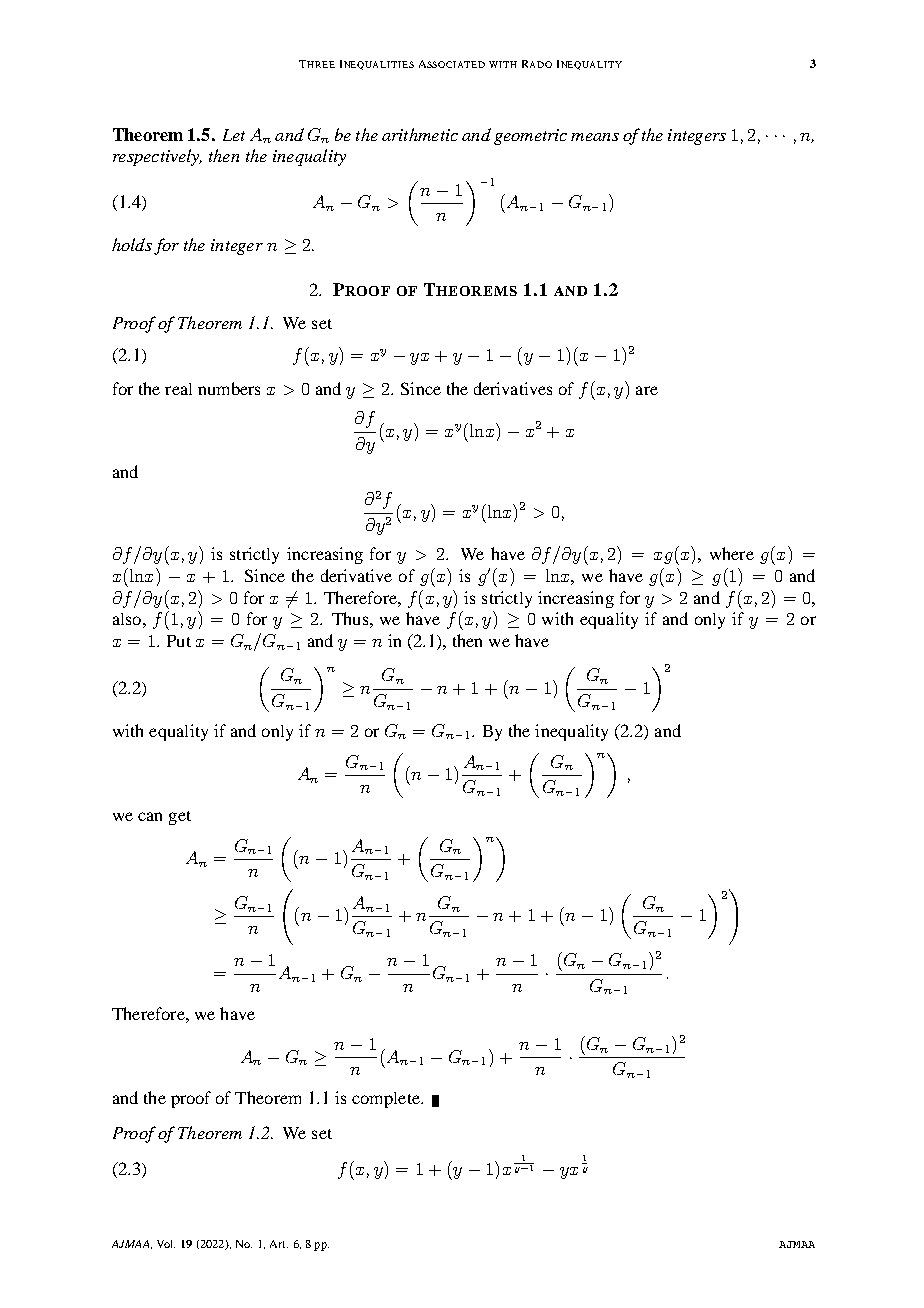 The width and height of the document is (924, 1308). What do you see at coordinates (157, 157) in the document?
I see `respectively` at bounding box center [157, 157].
